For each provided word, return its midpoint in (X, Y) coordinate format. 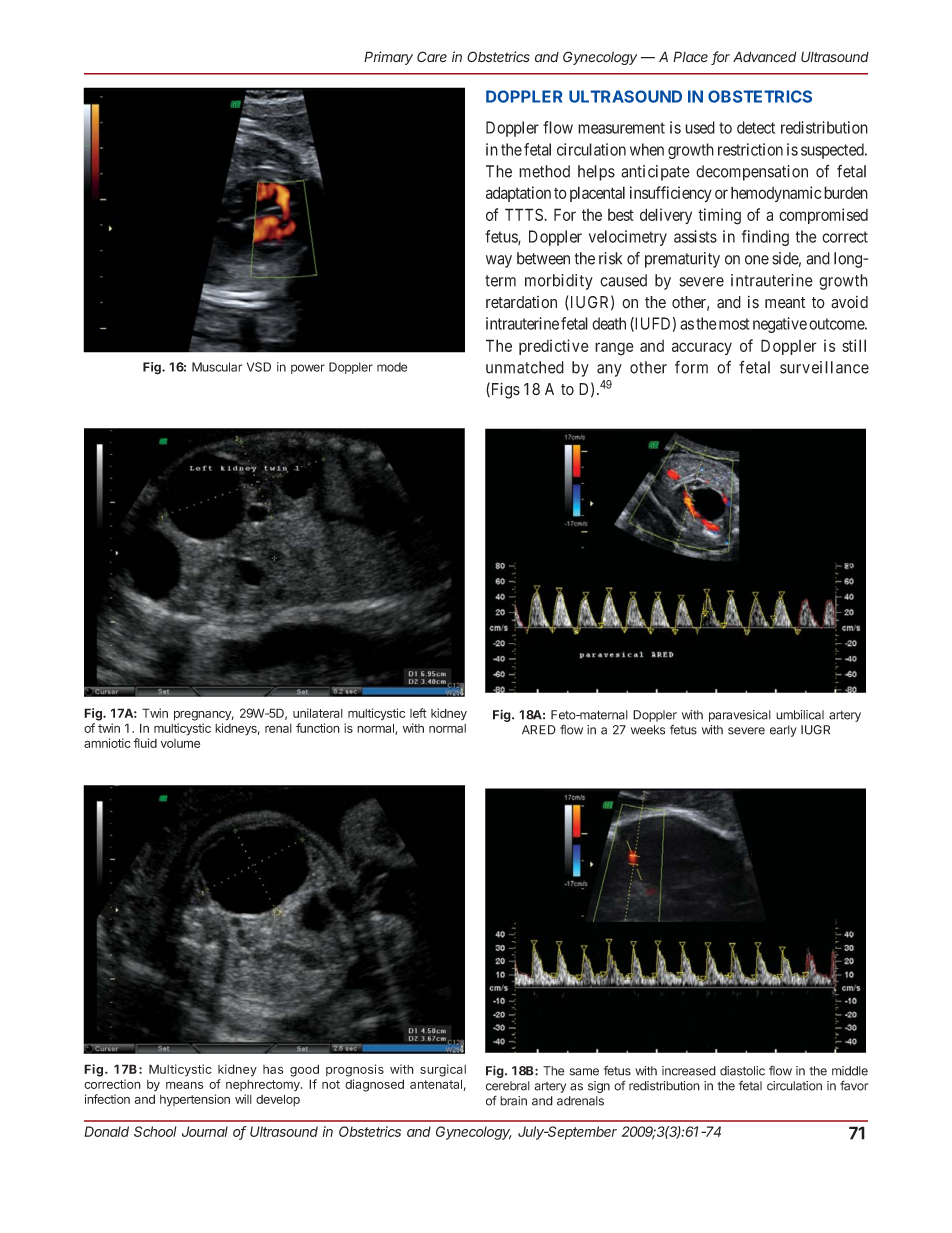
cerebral (508, 1086)
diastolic (742, 1071)
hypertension (195, 1100)
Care (432, 56)
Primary (388, 58)
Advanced (764, 57)
